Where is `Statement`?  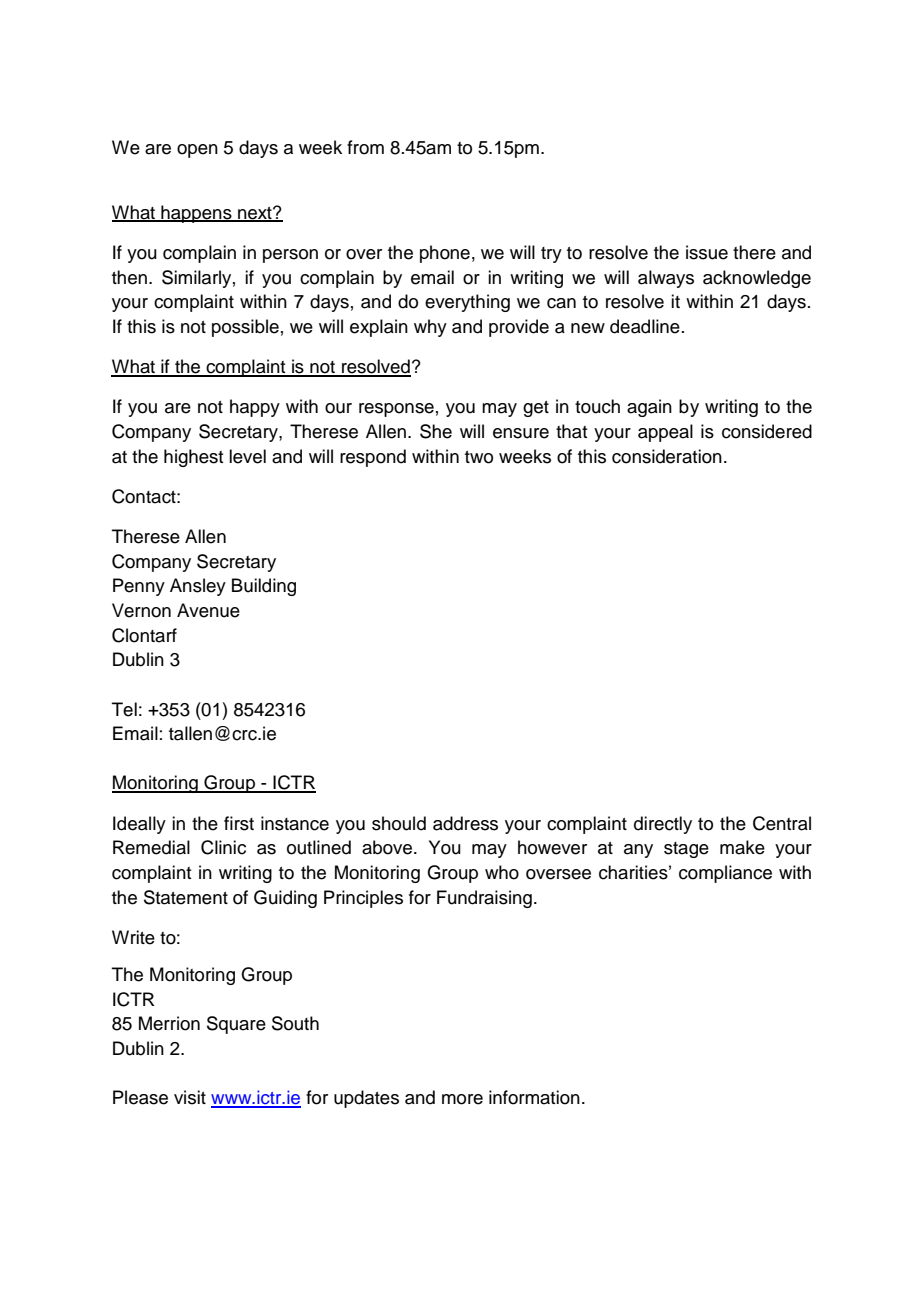 Statement is located at coordinates (186, 897).
